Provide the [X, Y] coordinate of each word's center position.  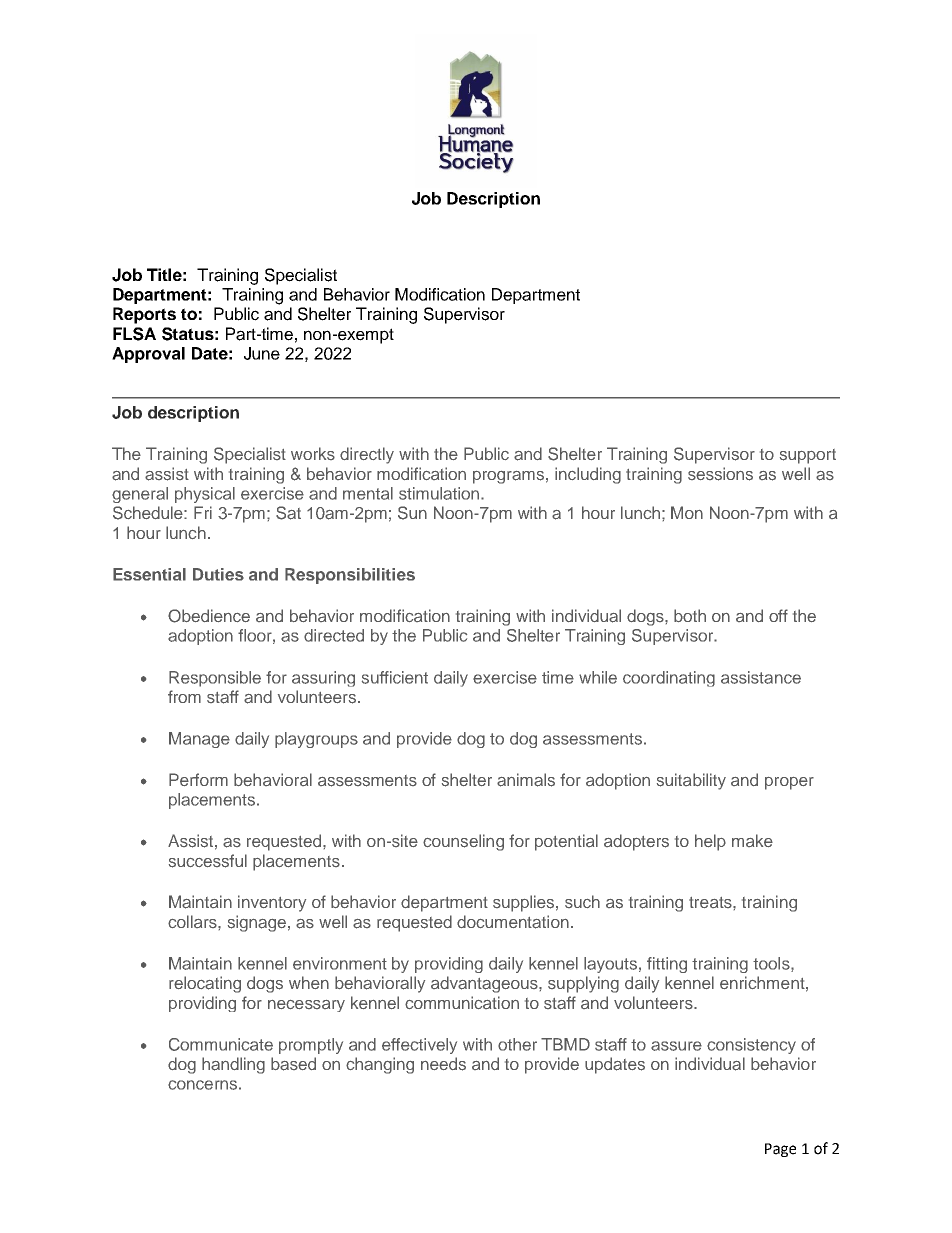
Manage [199, 740]
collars [193, 921]
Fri [203, 512]
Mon [687, 512]
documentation [513, 922]
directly [367, 455]
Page [780, 1150]
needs [443, 1064]
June [262, 353]
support [808, 456]
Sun [412, 513]
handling [233, 1065]
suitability [691, 781]
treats [711, 902]
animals [526, 780]
